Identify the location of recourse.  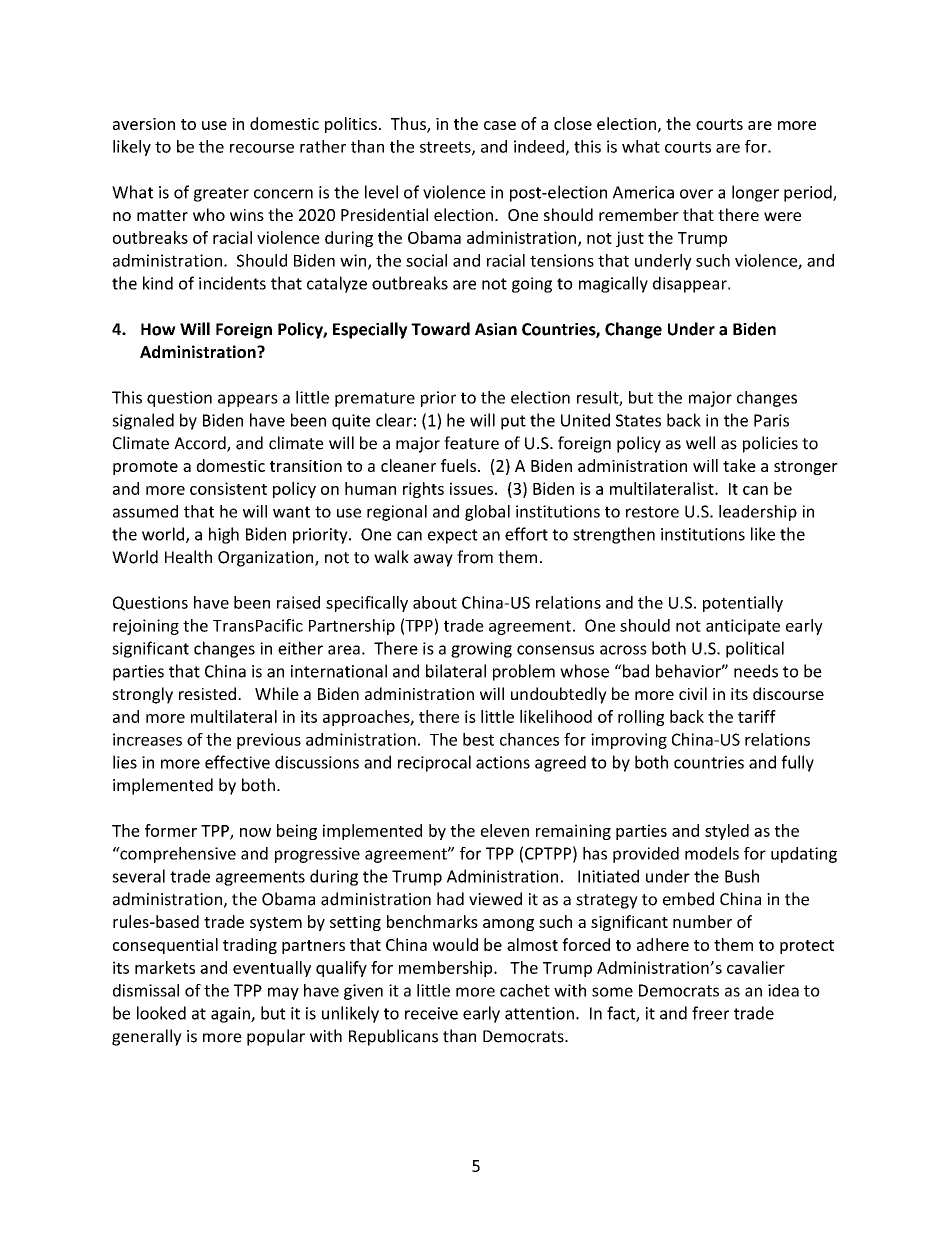
(262, 148).
